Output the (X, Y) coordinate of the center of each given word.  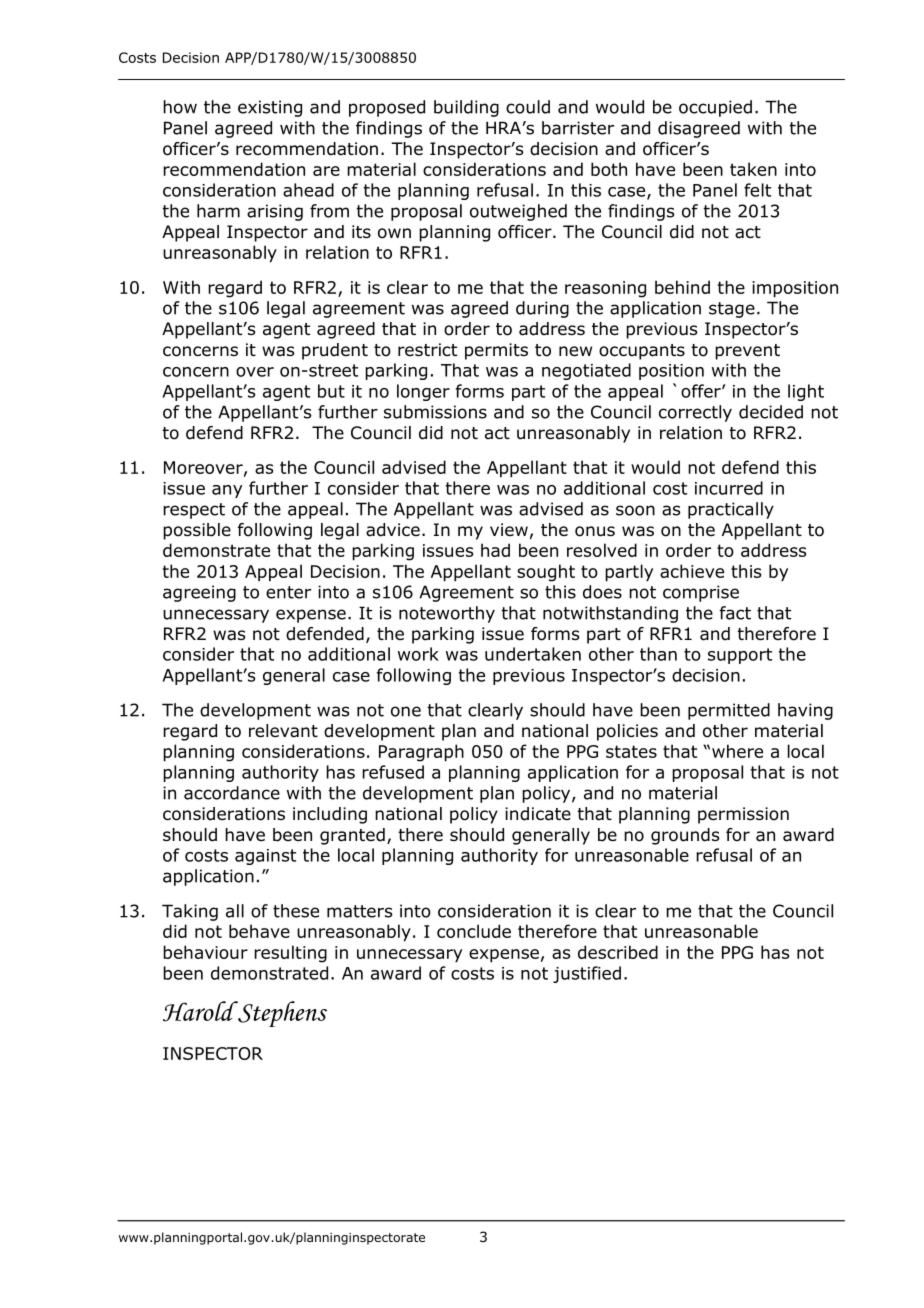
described (618, 952)
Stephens (281, 1014)
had (495, 550)
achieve (692, 571)
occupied (715, 108)
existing (270, 108)
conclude (474, 931)
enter (288, 592)
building (466, 108)
